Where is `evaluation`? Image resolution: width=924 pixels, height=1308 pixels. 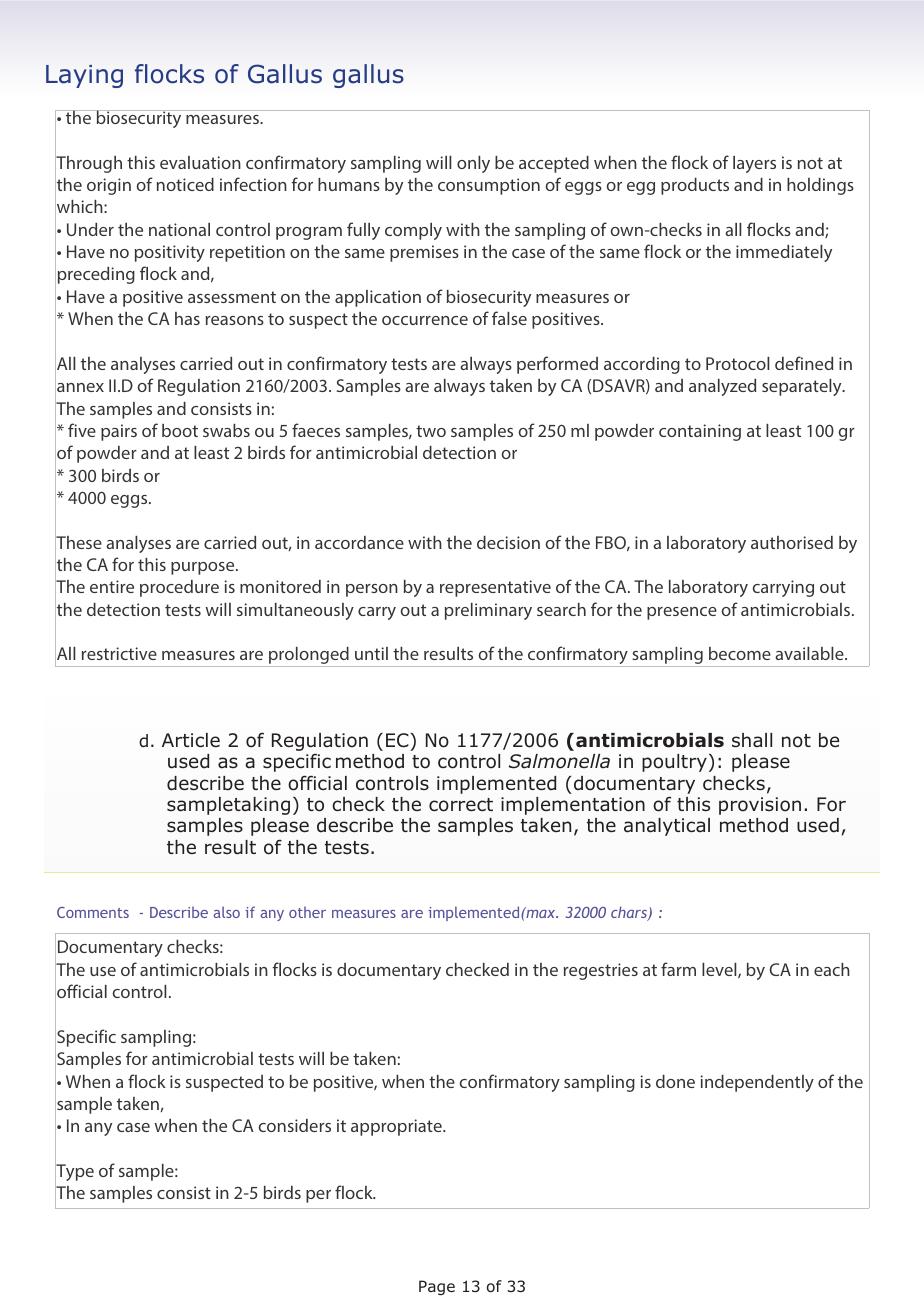 evaluation is located at coordinates (200, 162).
